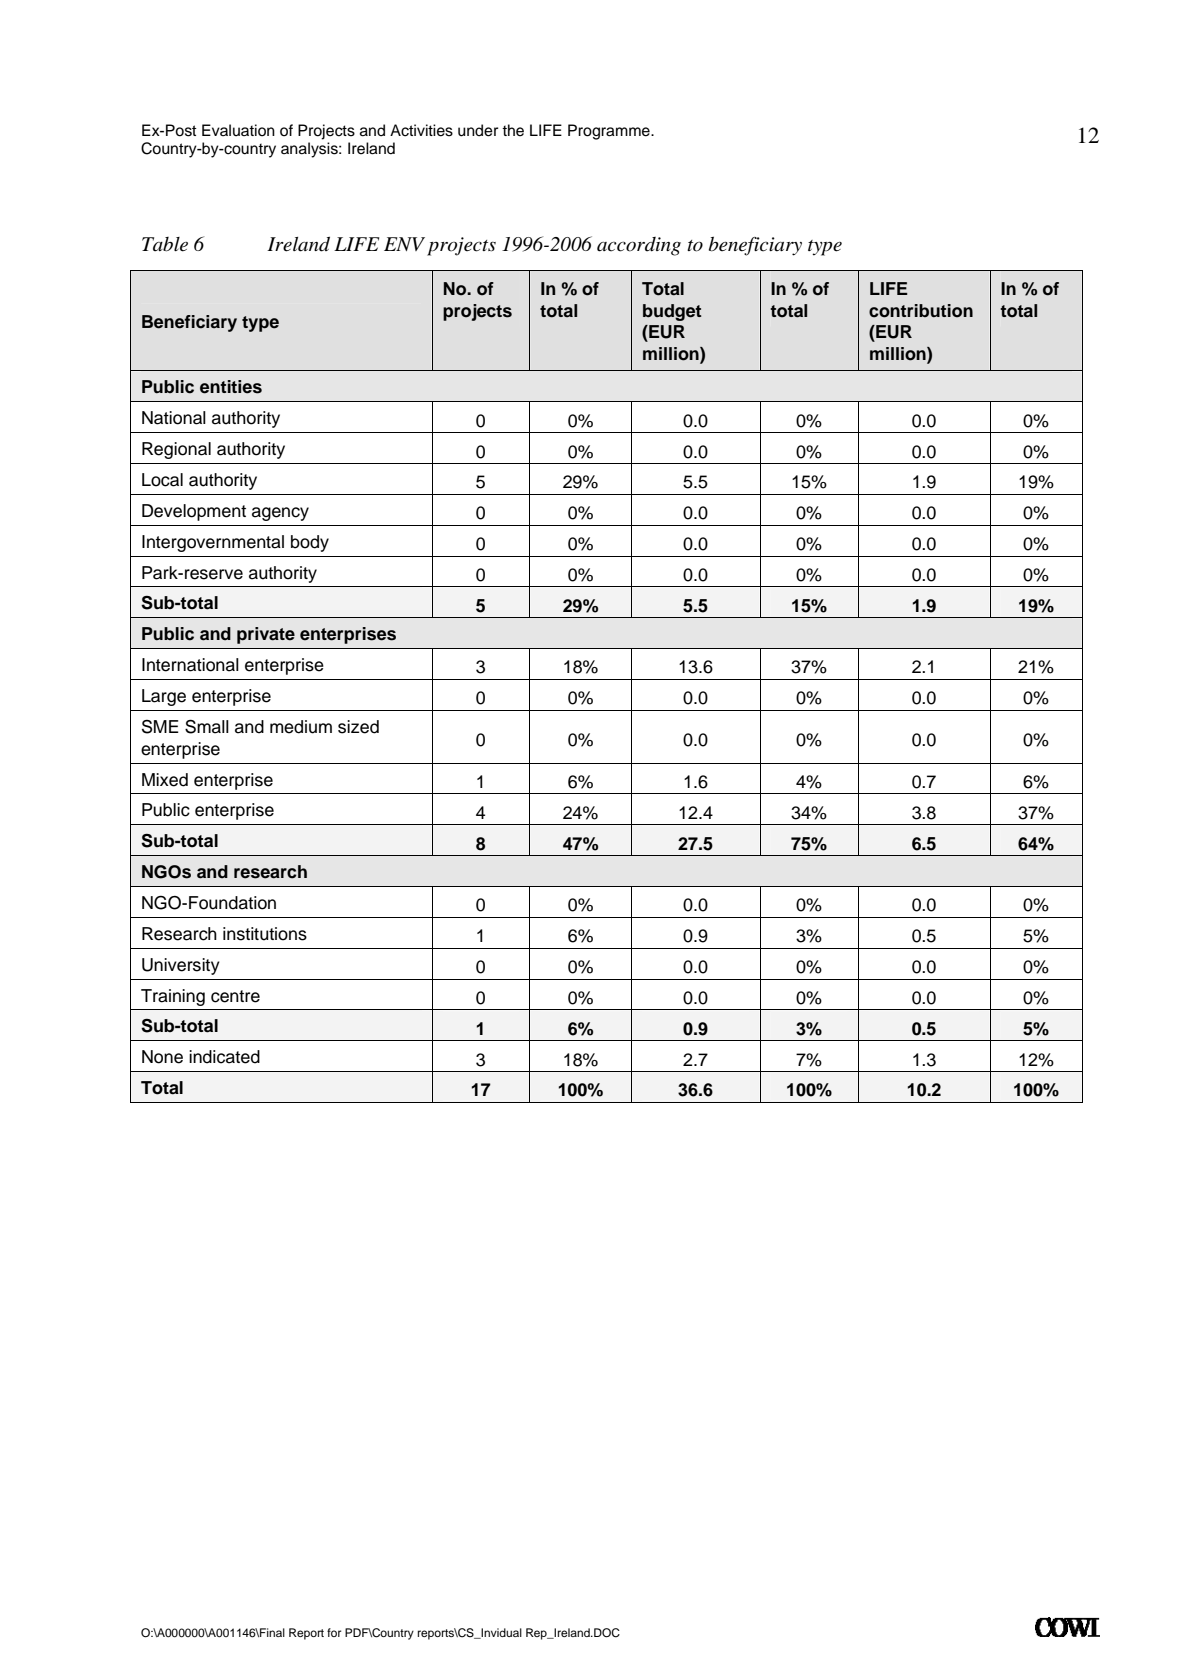 The height and width of the screenshot is (1676, 1184). Describe the element at coordinates (513, 130) in the screenshot. I see `the` at that location.
